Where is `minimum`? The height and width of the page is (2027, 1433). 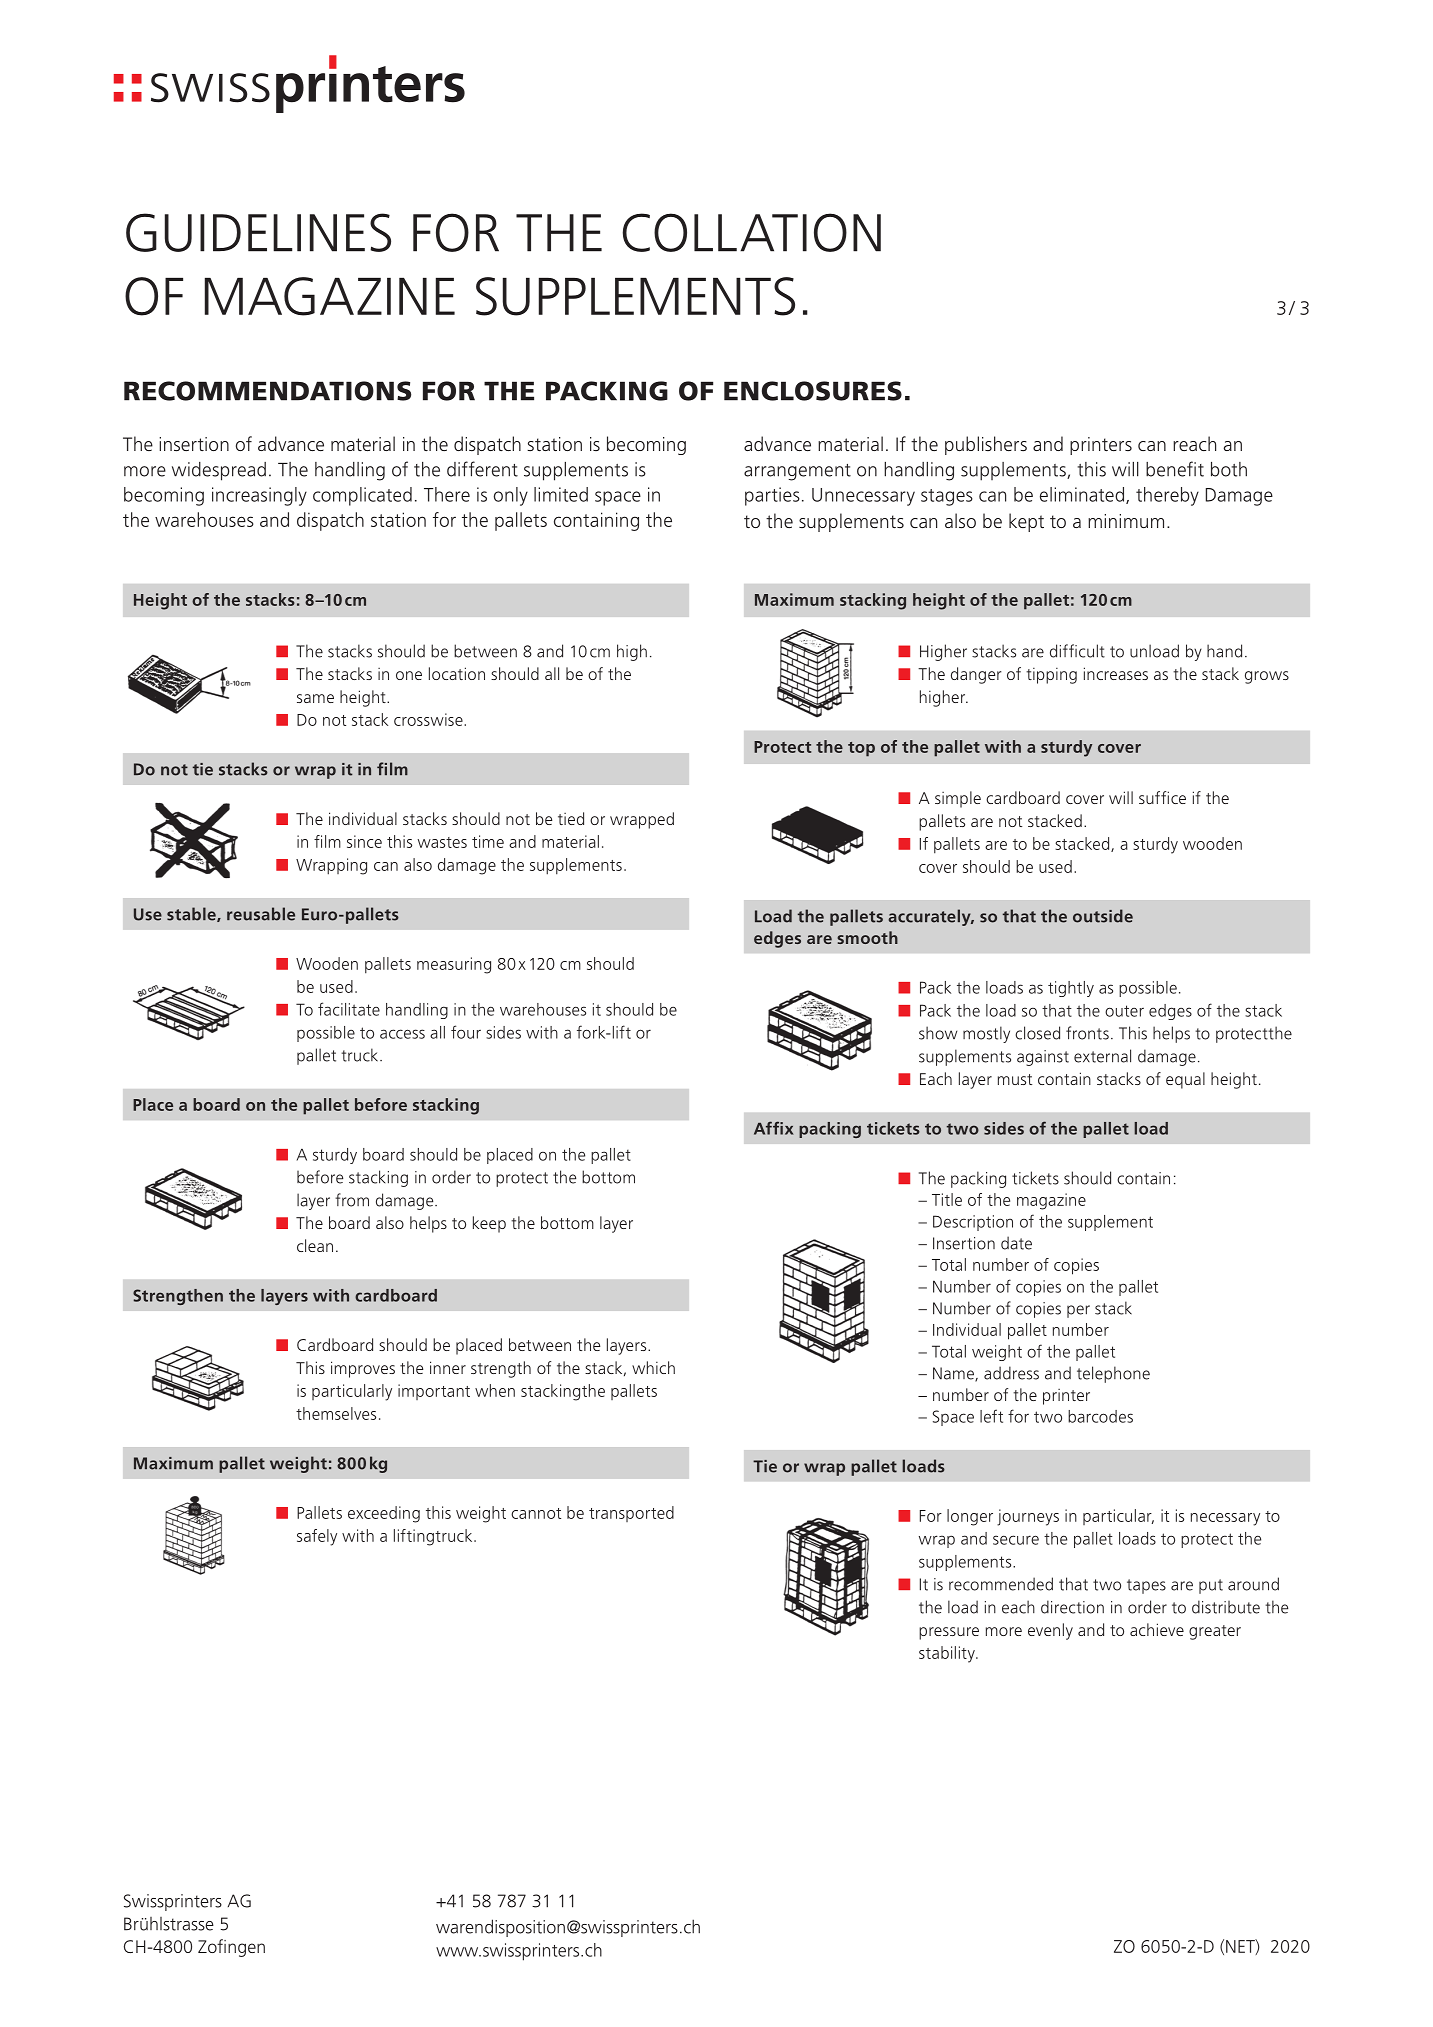
minimum is located at coordinates (1126, 521).
